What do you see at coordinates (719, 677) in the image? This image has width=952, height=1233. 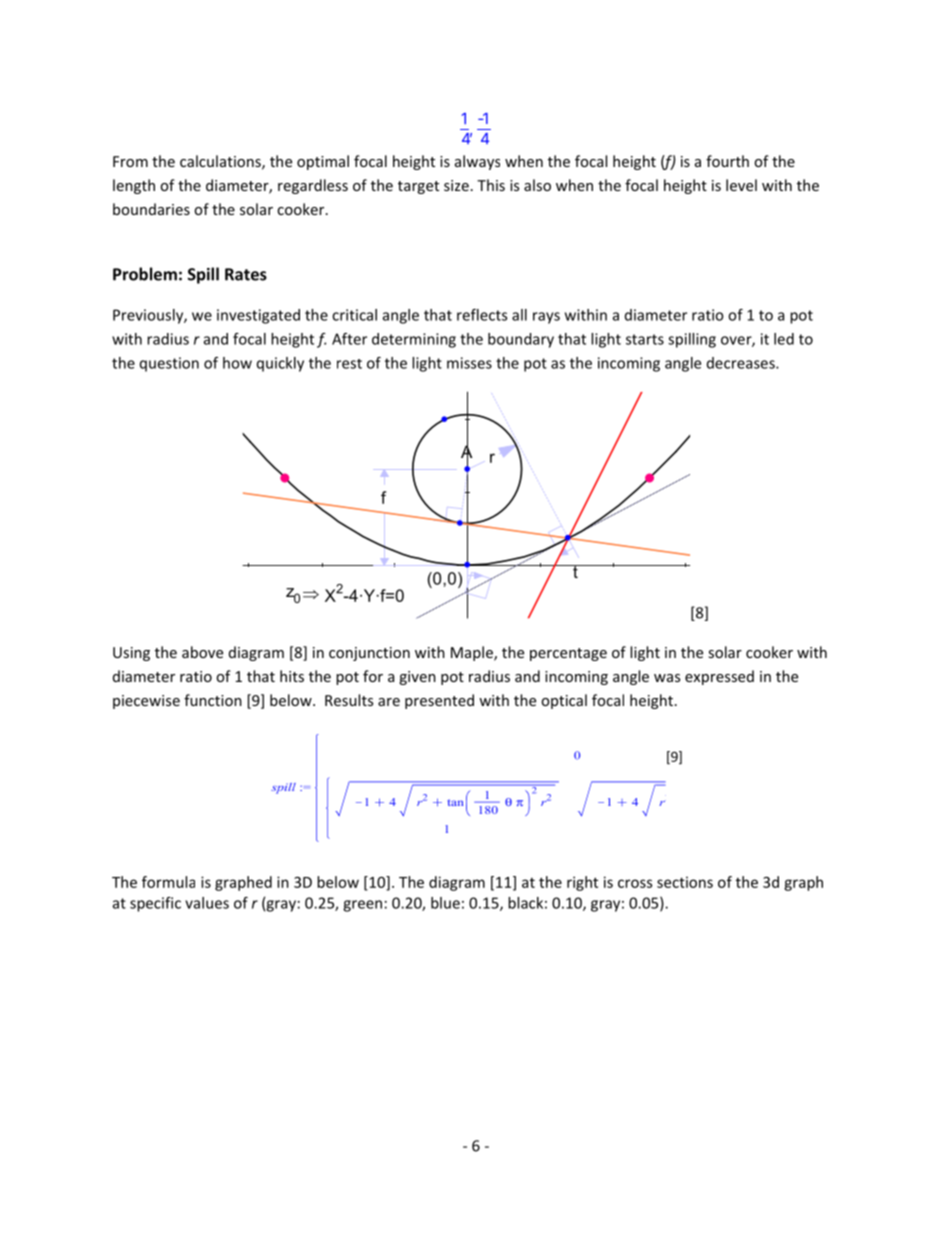 I see `expressed` at bounding box center [719, 677].
